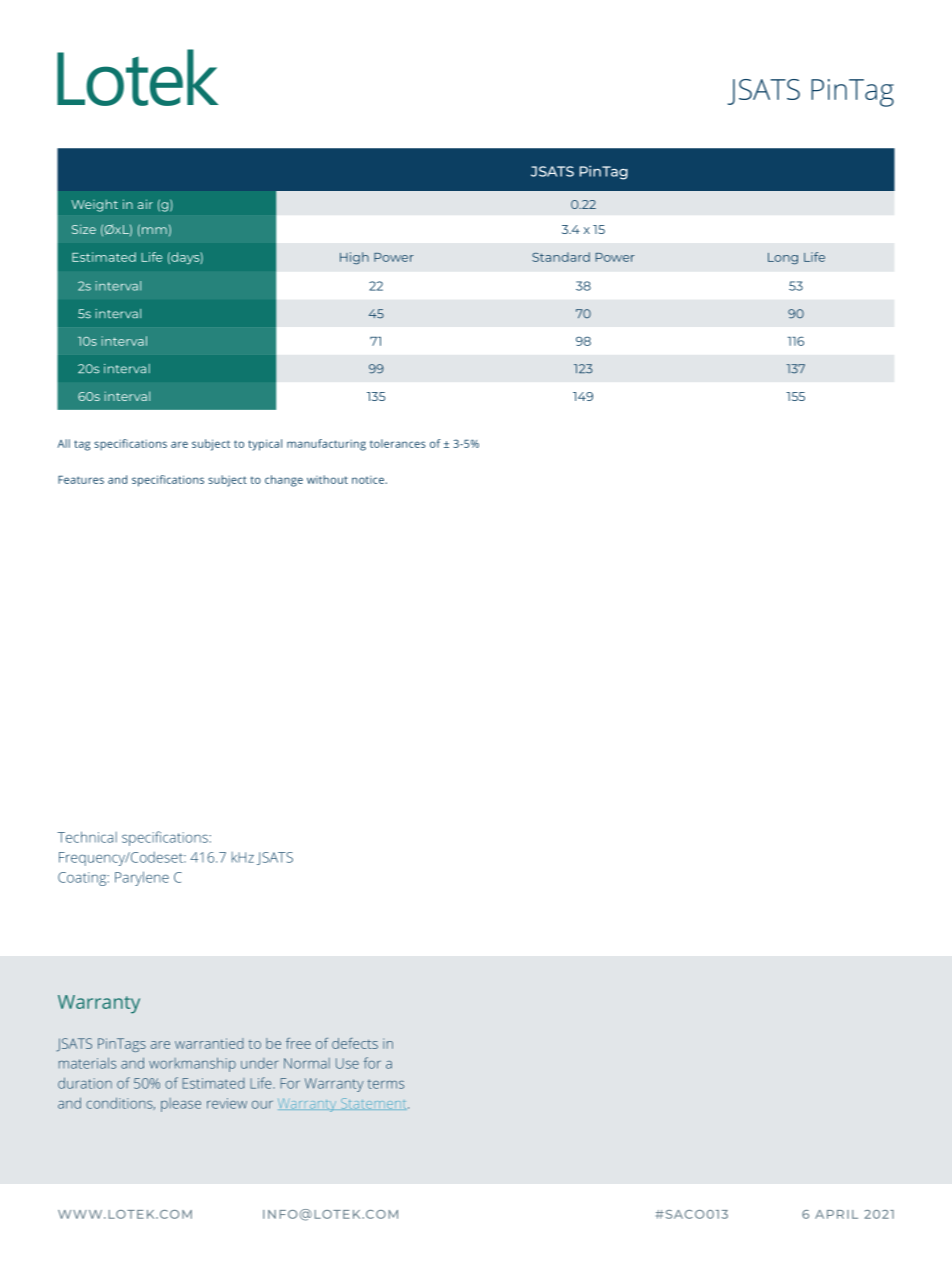  Describe the element at coordinates (369, 480) in the image. I see `notice` at that location.
